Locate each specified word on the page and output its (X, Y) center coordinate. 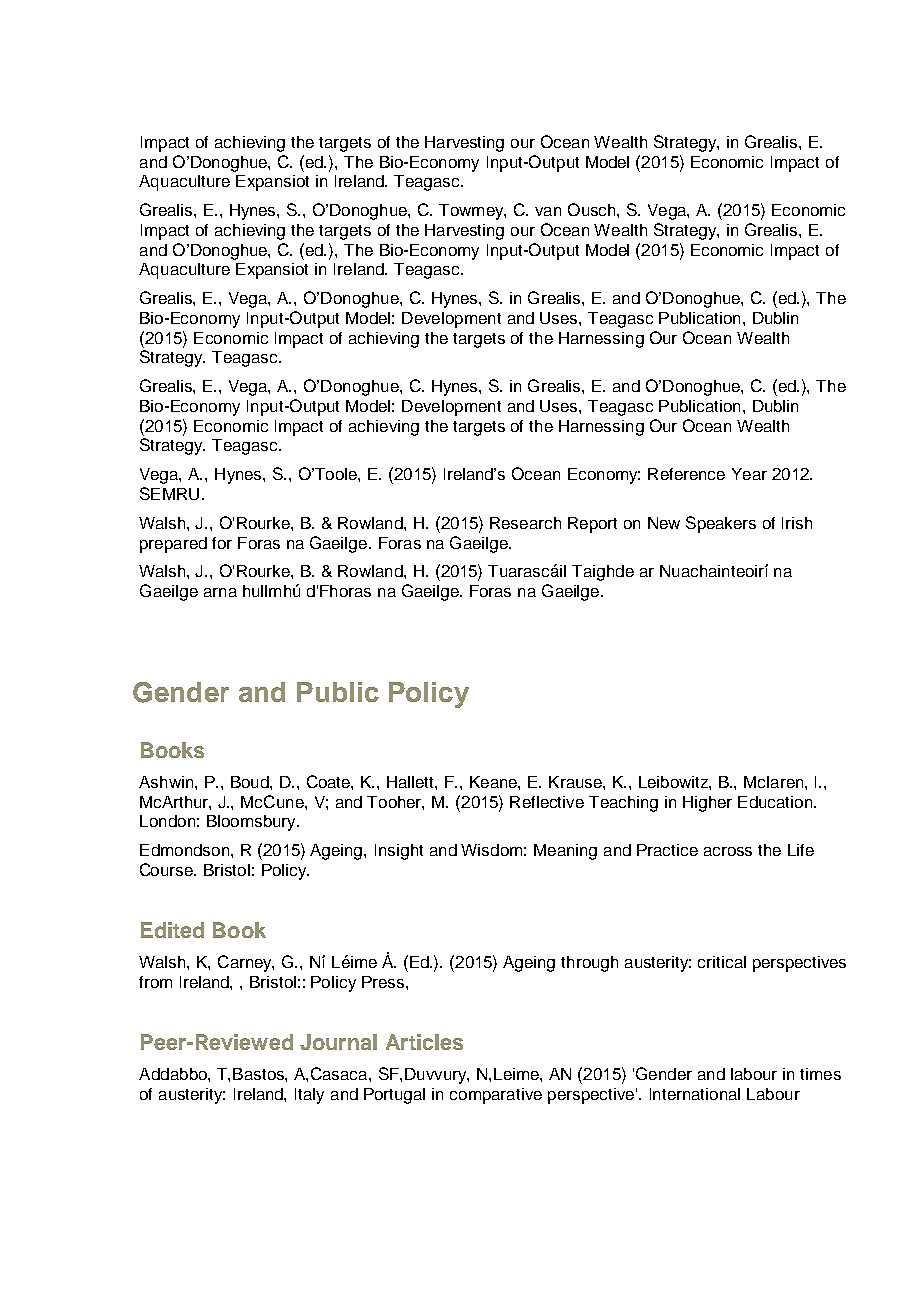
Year (749, 474)
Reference (686, 474)
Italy (309, 1096)
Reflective (547, 802)
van (548, 211)
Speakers (721, 524)
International (695, 1094)
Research (525, 523)
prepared (173, 545)
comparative (496, 1096)
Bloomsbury (252, 823)
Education (775, 802)
